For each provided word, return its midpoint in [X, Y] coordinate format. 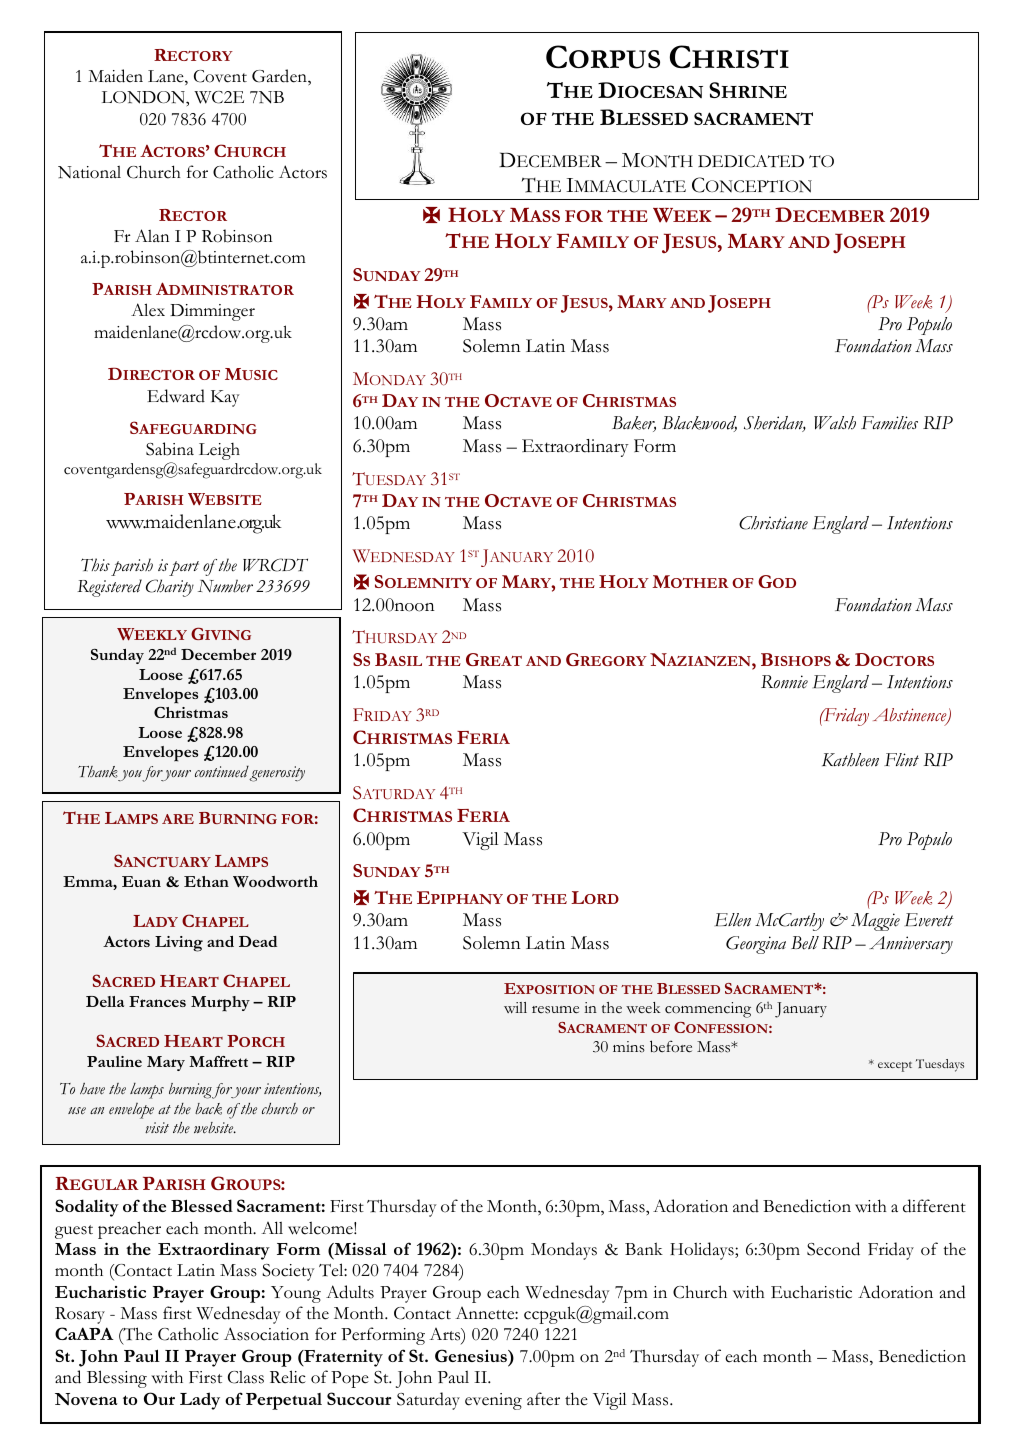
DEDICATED [751, 161]
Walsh [835, 423]
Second [833, 1249]
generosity [277, 774]
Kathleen [850, 760]
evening [493, 1401]
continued [222, 773]
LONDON [144, 97]
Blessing [117, 1379]
